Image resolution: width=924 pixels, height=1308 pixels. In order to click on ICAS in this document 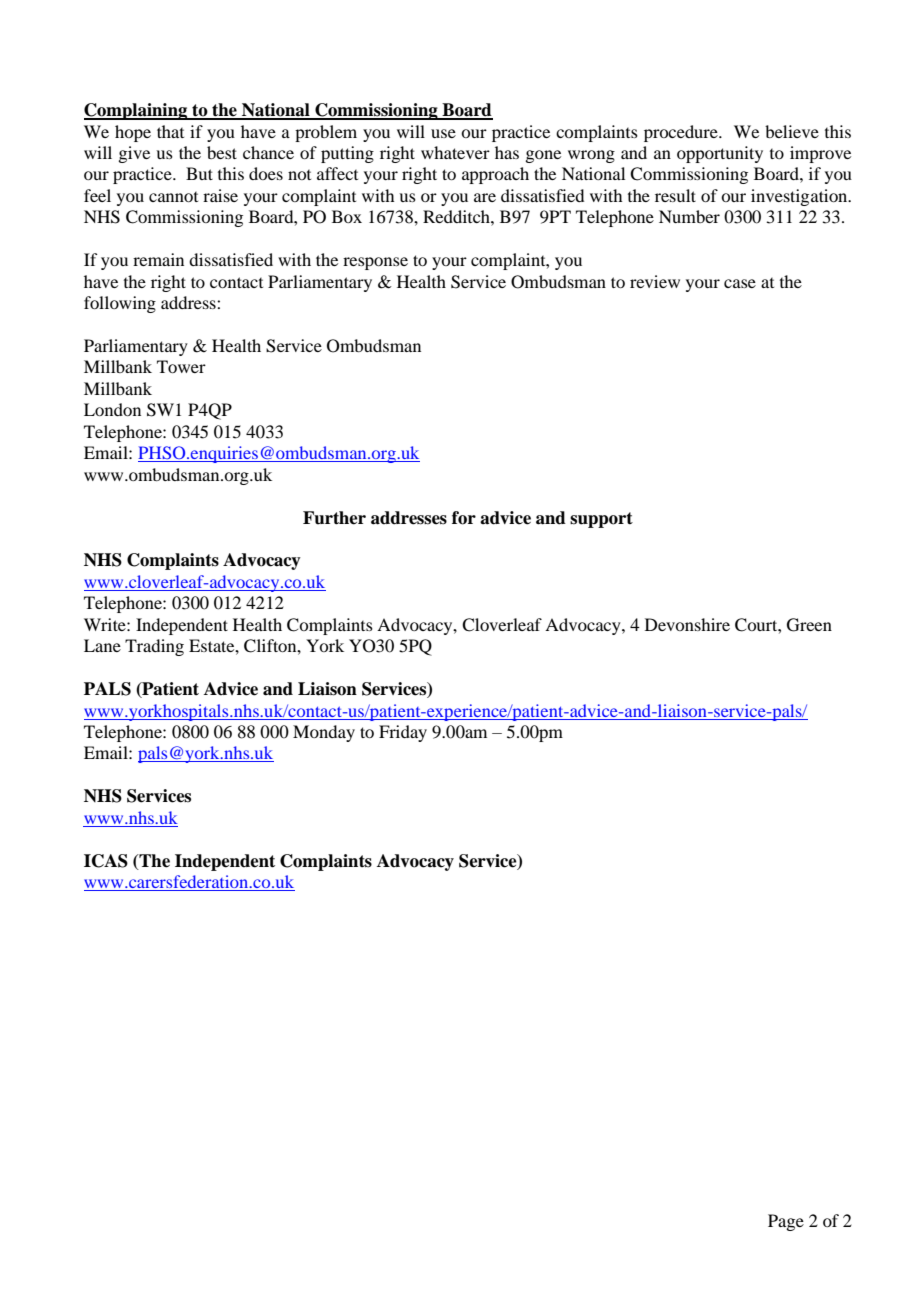, I will do `click(106, 861)`.
